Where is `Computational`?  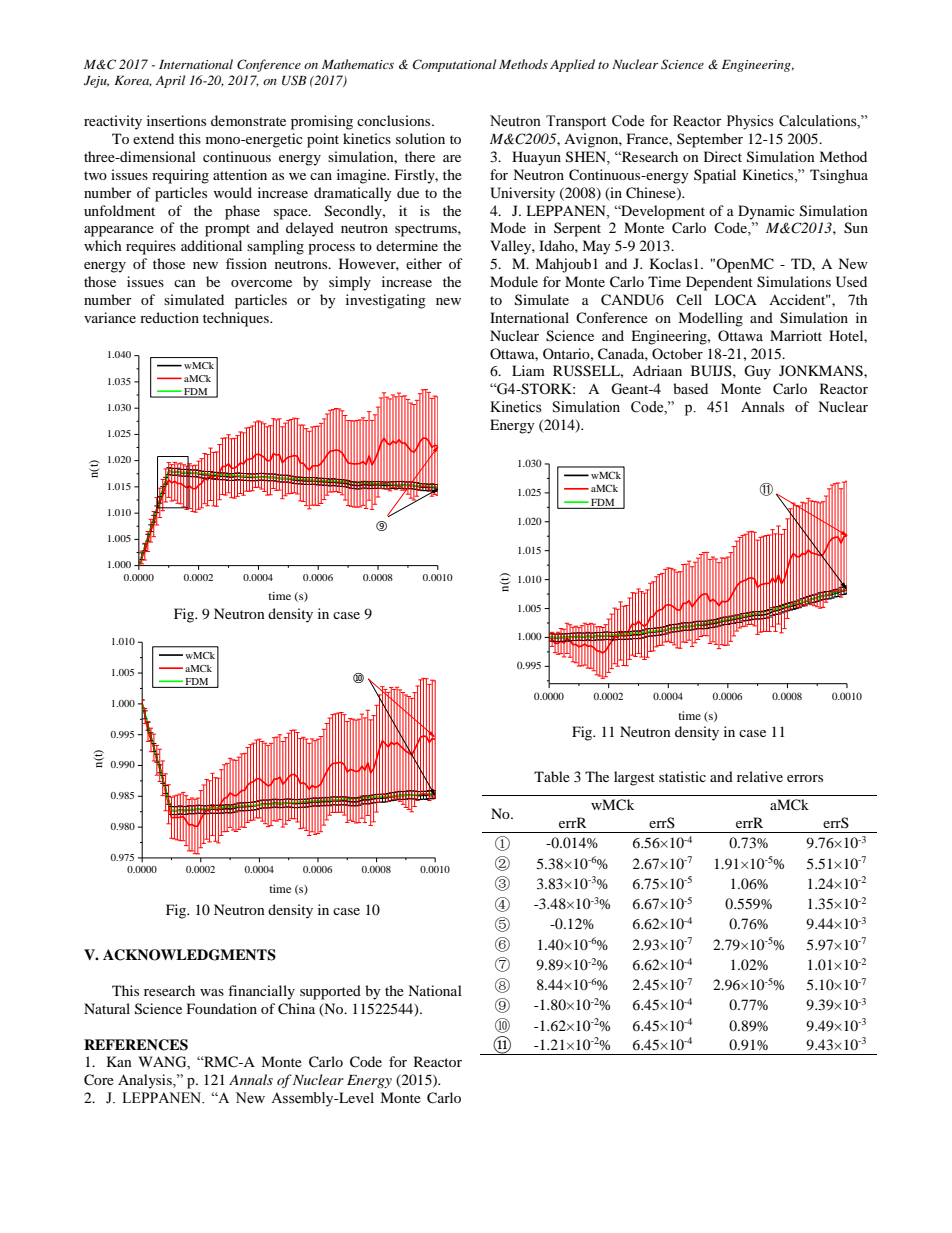 Computational is located at coordinates (454, 65).
